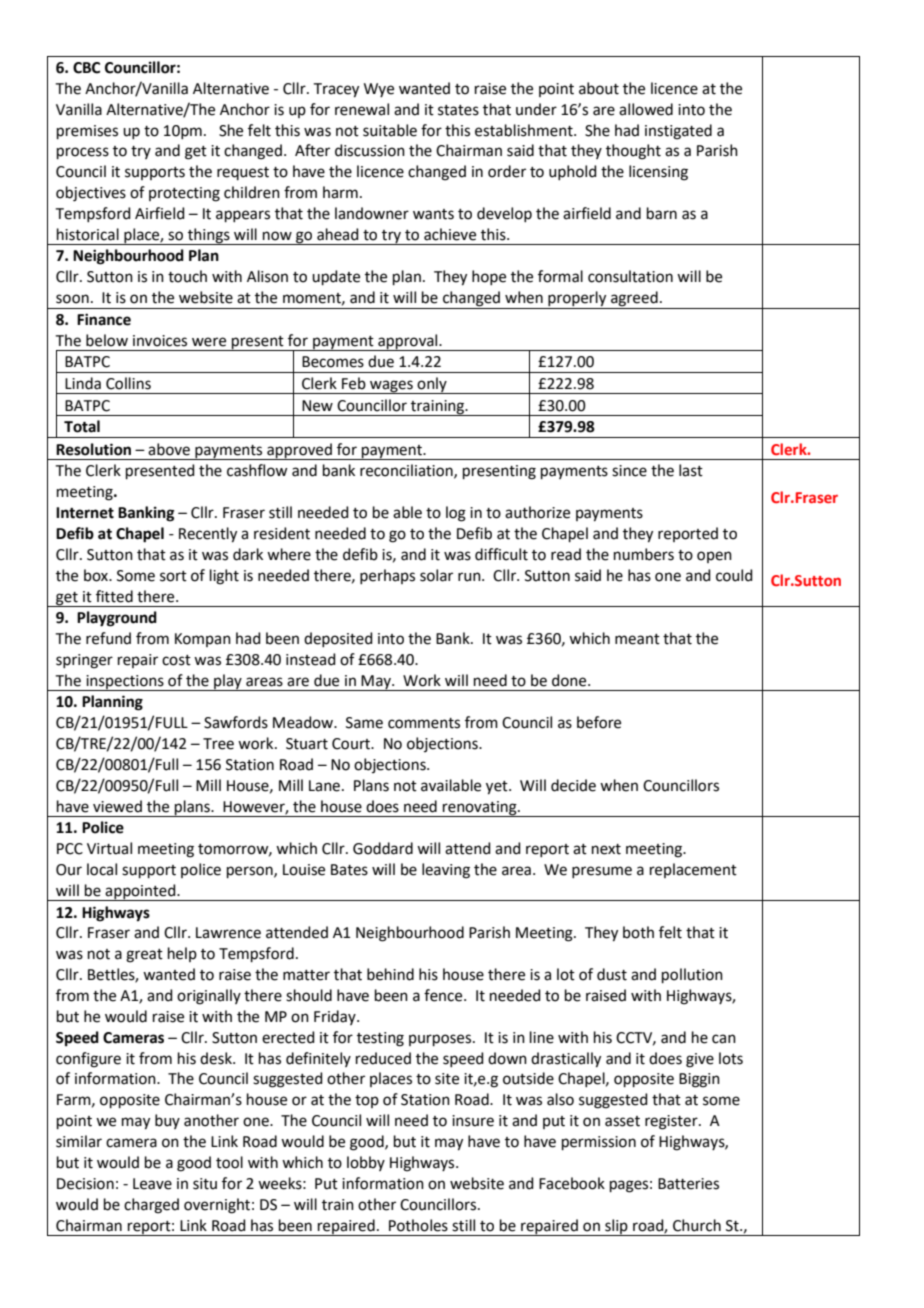 This screenshot has height=1308, width=924. What do you see at coordinates (117, 806) in the screenshot?
I see `viewed` at bounding box center [117, 806].
